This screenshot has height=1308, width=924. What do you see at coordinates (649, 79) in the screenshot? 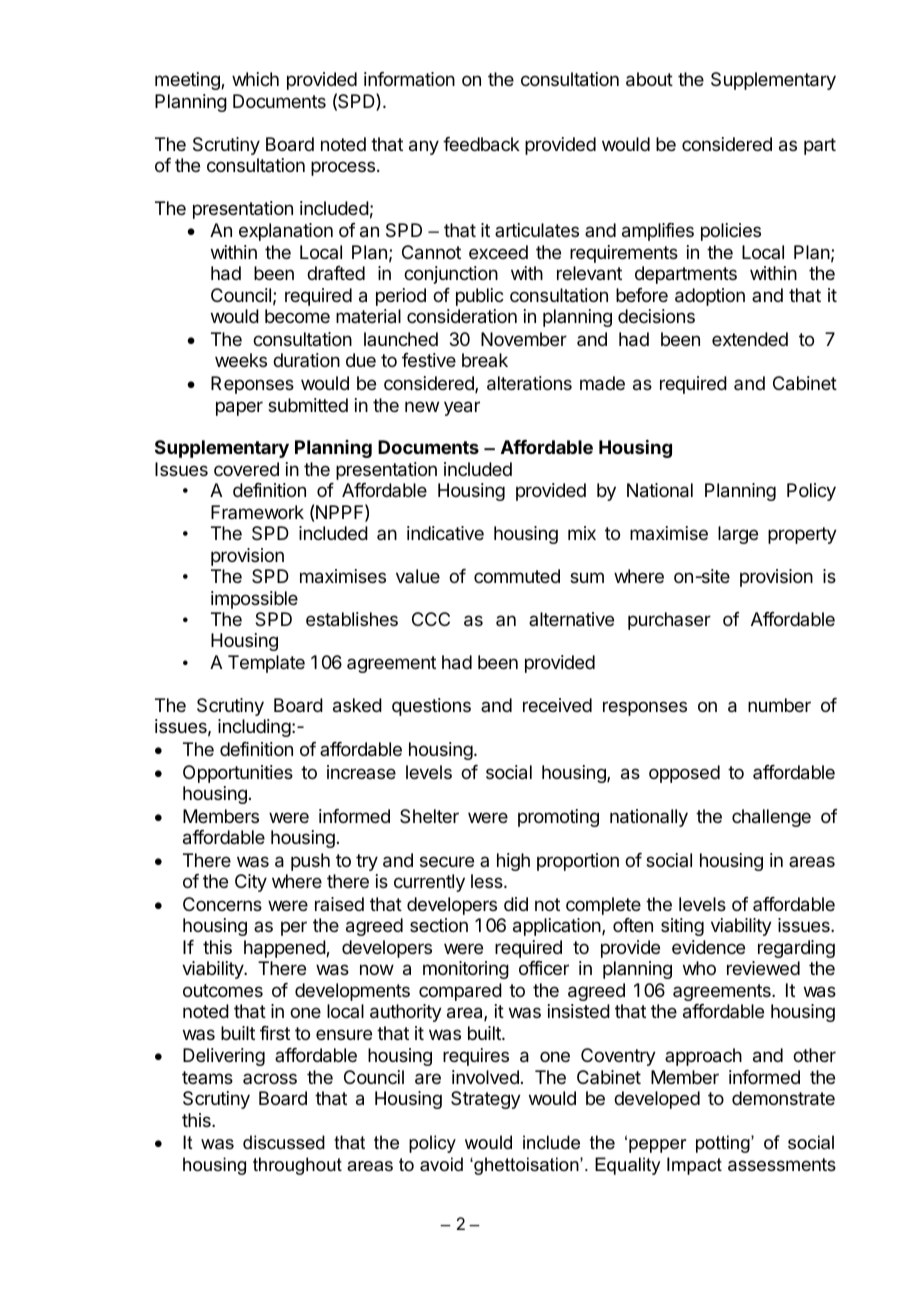
I see `about` at bounding box center [649, 79].
